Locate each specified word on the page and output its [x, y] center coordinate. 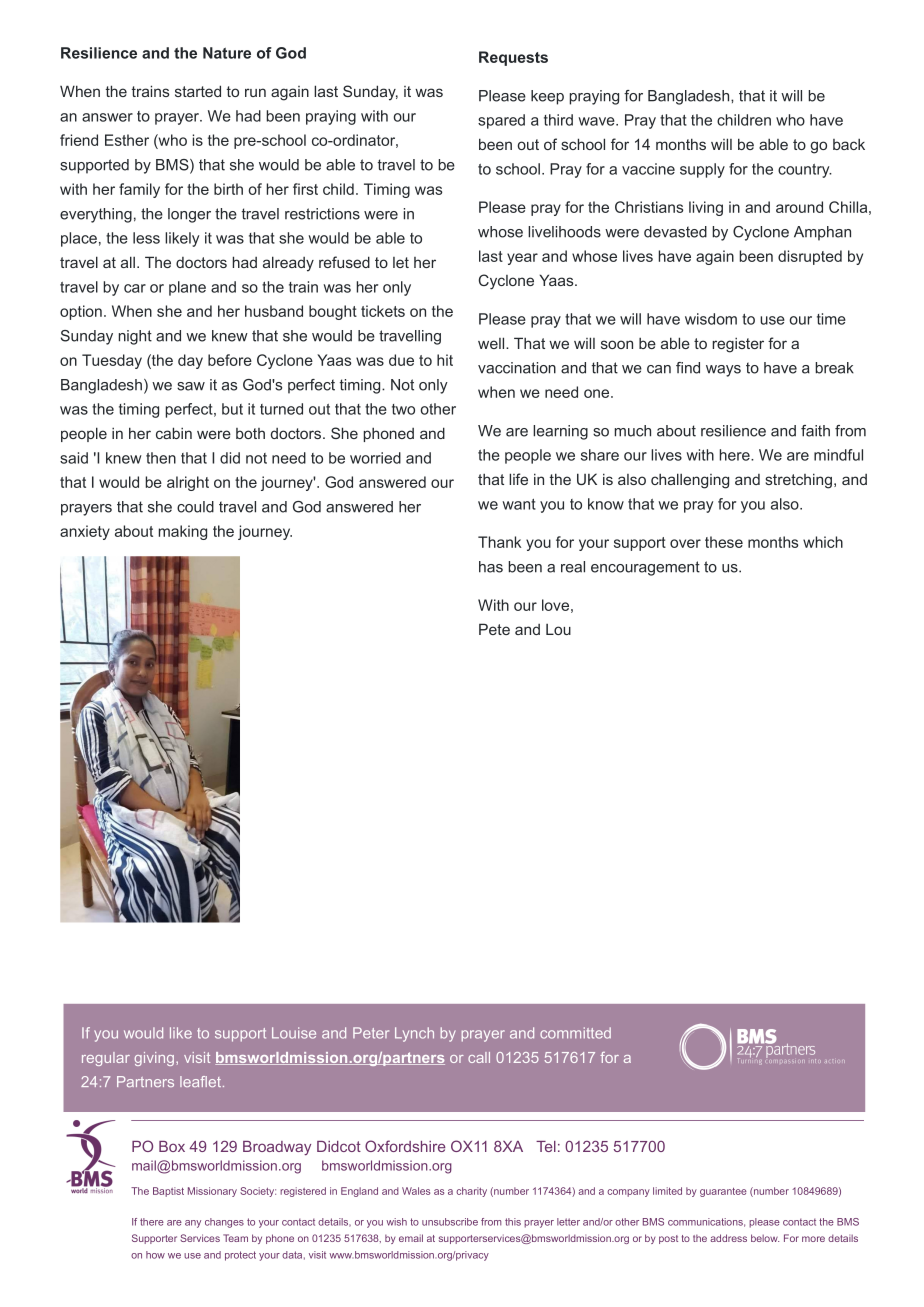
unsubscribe [450, 1222]
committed [575, 1033]
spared [501, 121]
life [518, 479]
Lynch [414, 1034]
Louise [294, 1033]
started [198, 91]
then [161, 458]
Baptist [168, 1192]
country [805, 171]
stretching [798, 481]
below [765, 1238]
